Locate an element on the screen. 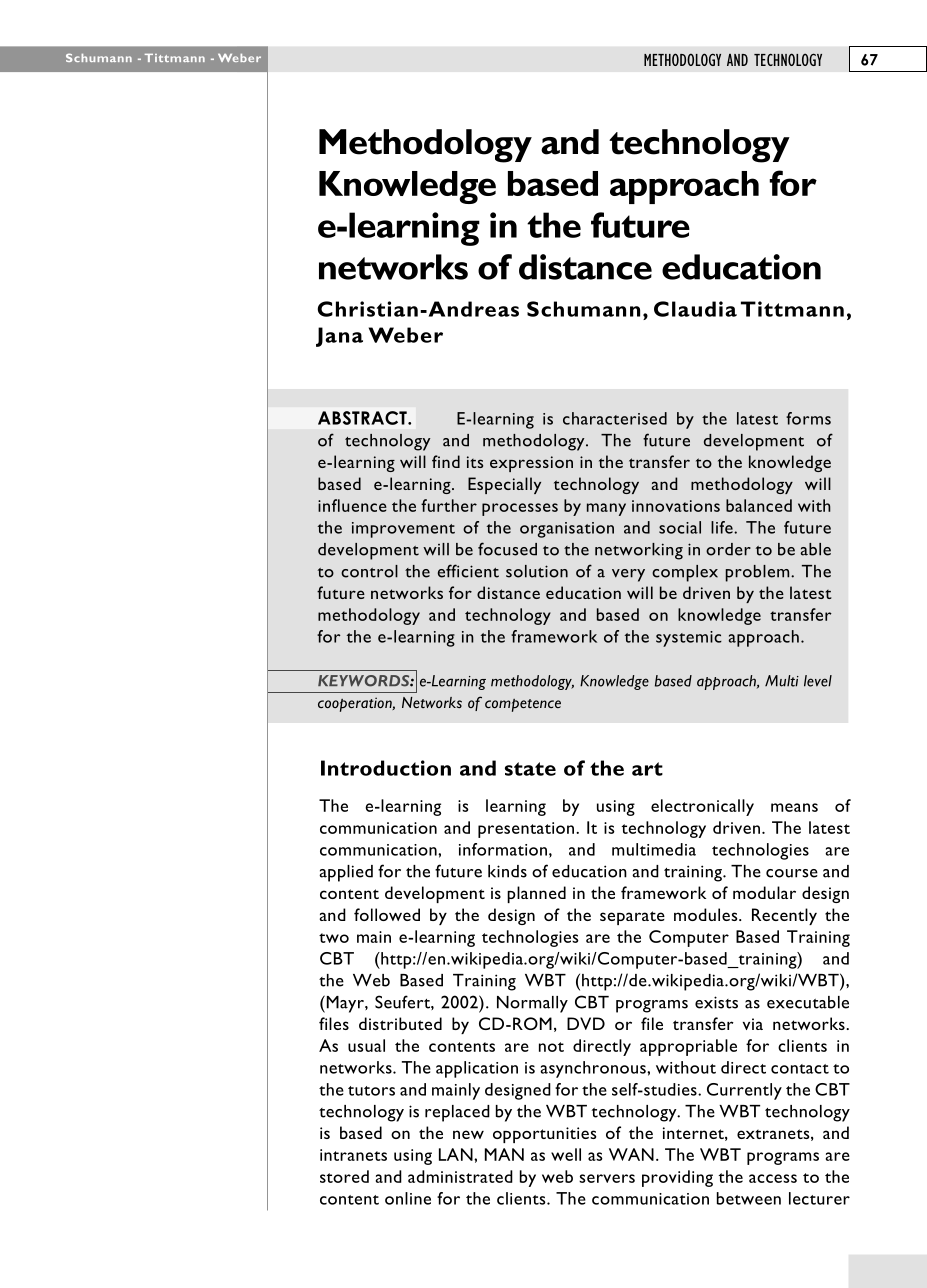 This screenshot has width=927, height=1288. problem is located at coordinates (758, 573).
